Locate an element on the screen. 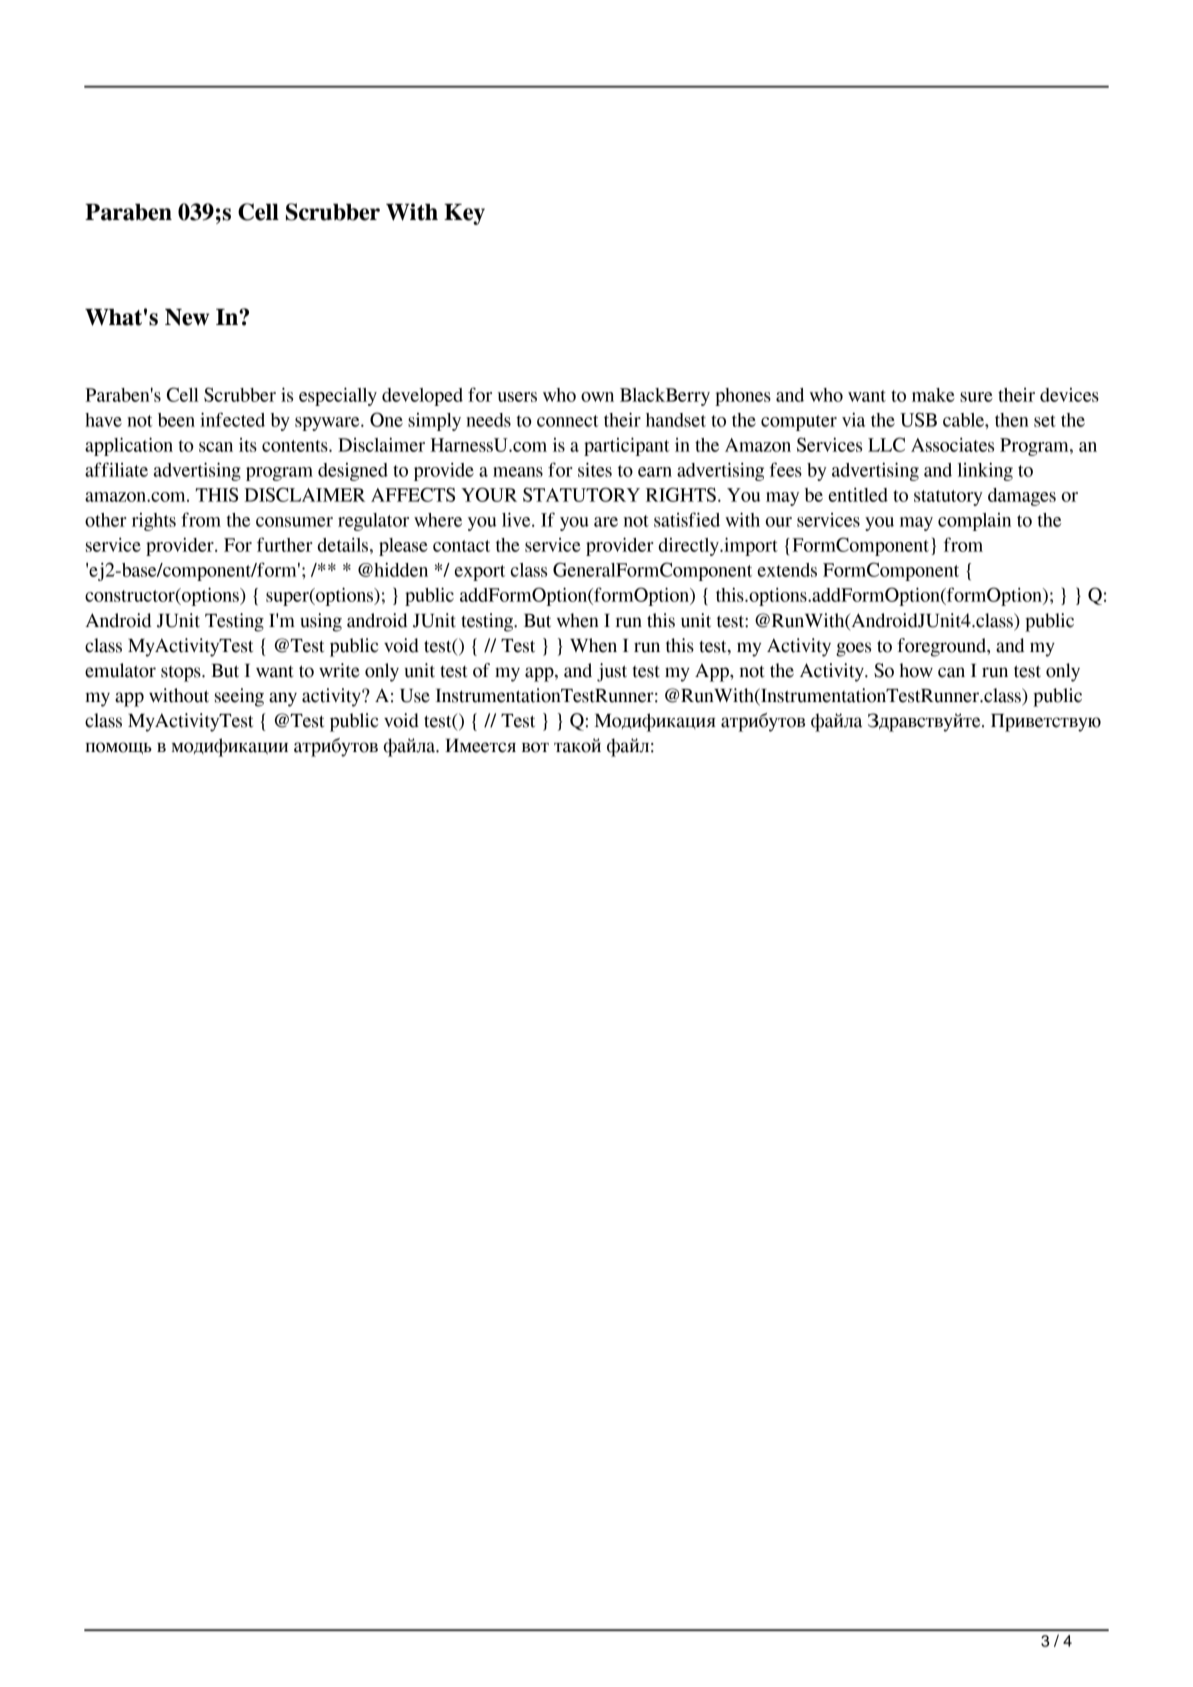 This screenshot has height=1687, width=1193. Key is located at coordinates (464, 214).
